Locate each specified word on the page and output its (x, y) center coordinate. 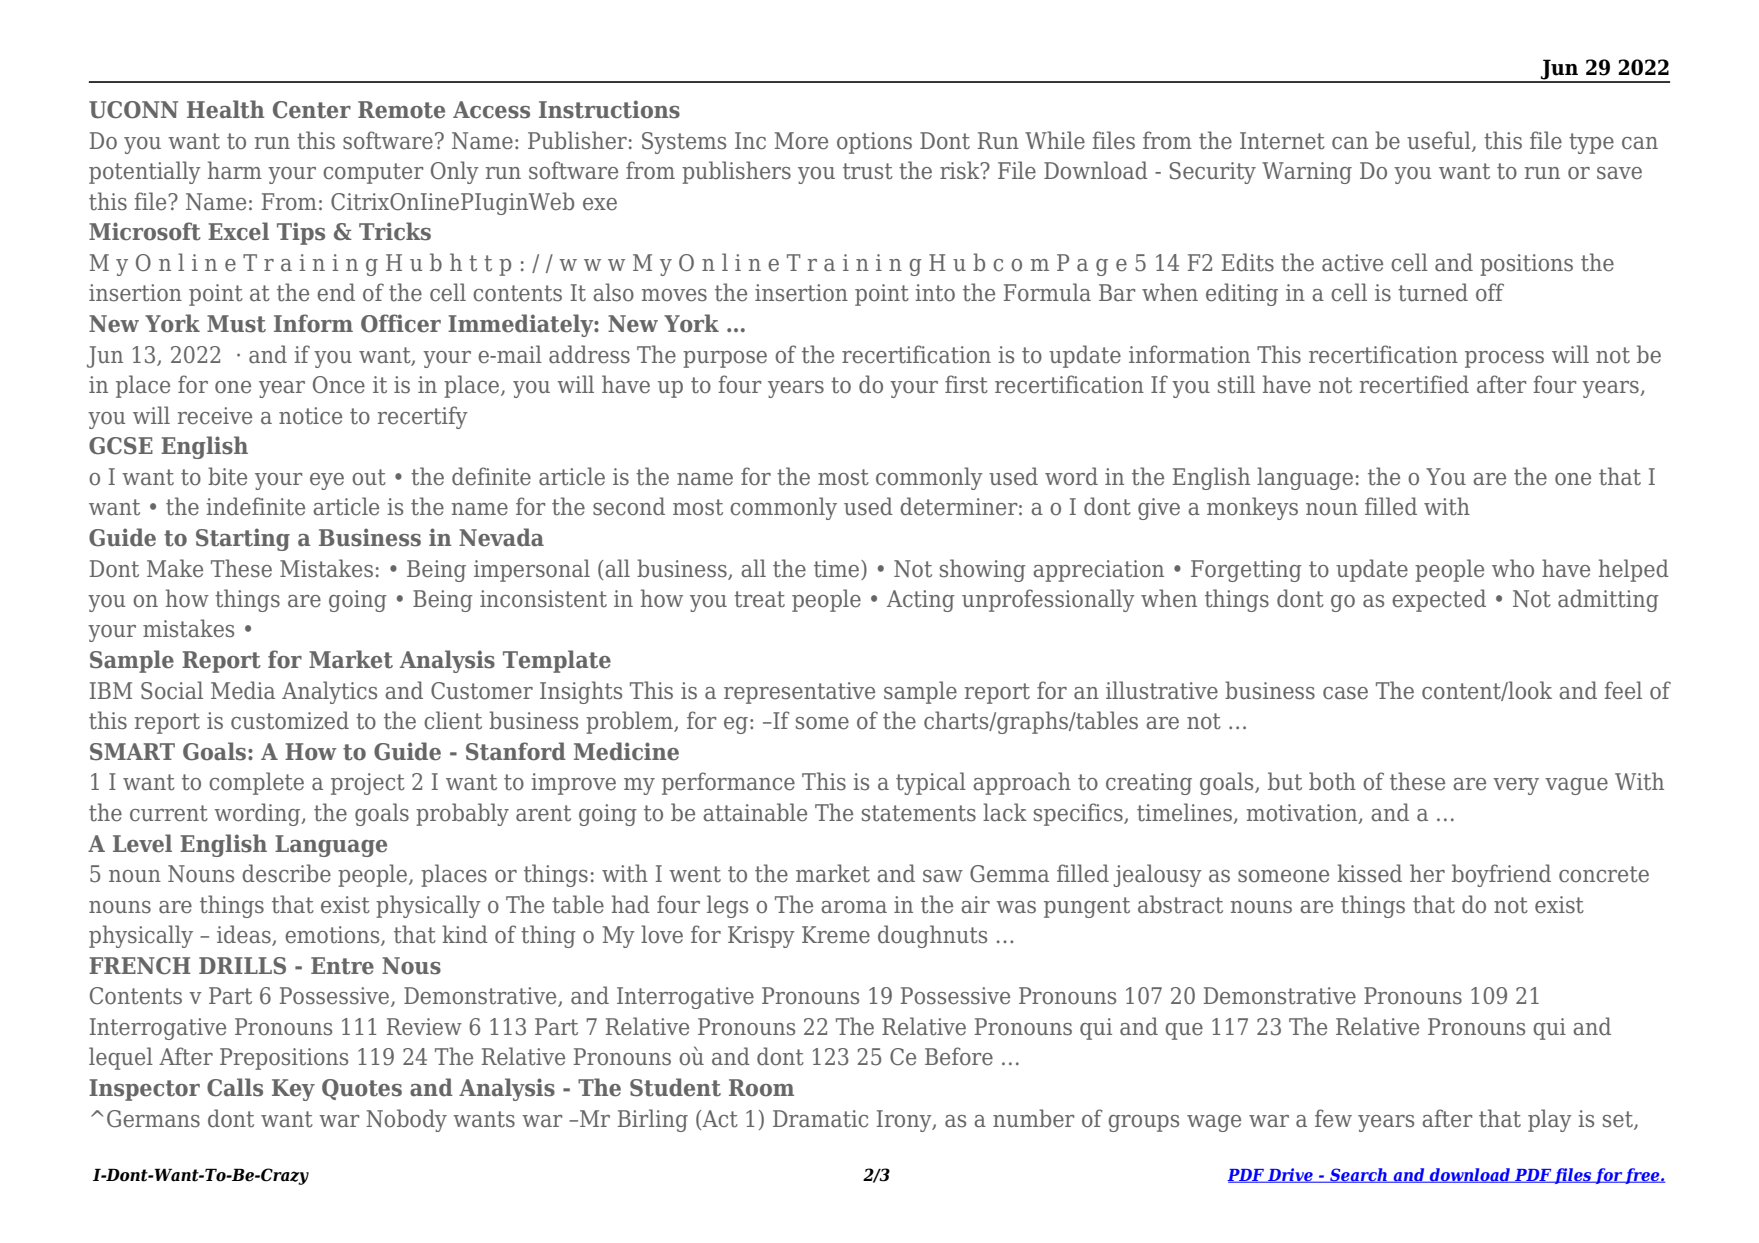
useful (1440, 141)
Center (312, 110)
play (1550, 1120)
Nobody (406, 1120)
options (874, 143)
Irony (905, 1121)
